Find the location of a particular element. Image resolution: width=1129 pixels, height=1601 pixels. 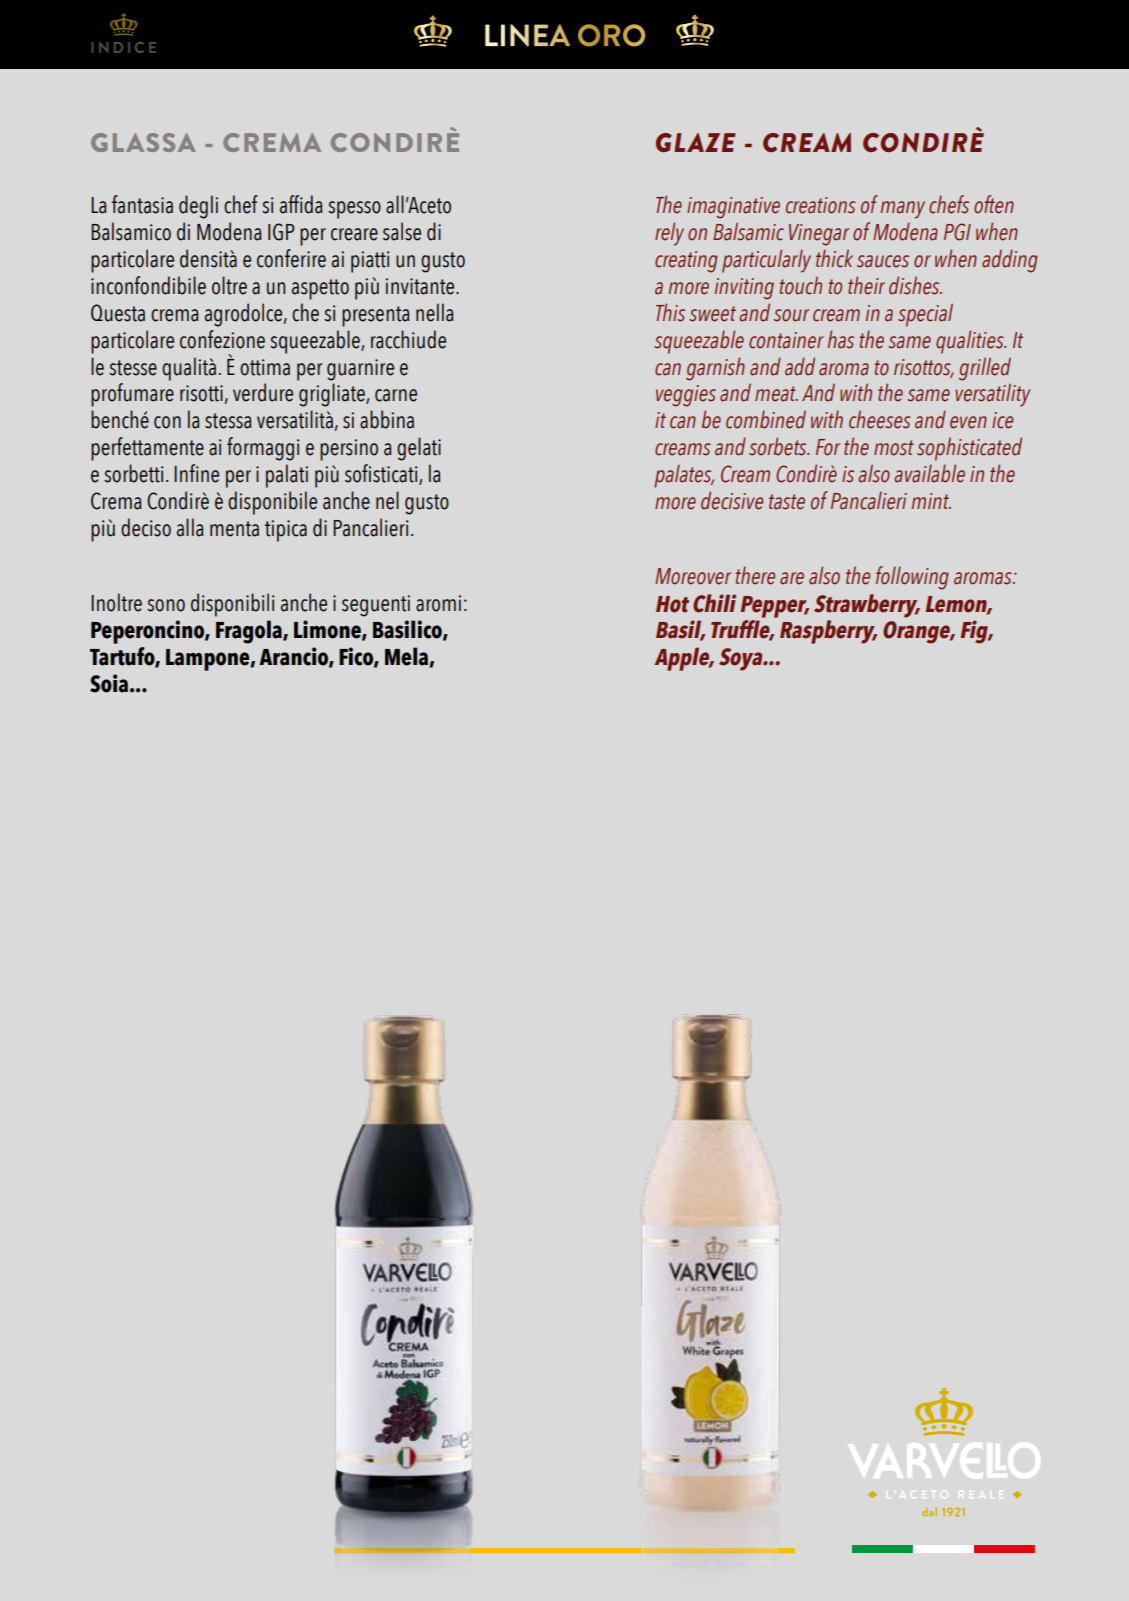

LINEA is located at coordinates (527, 35).
